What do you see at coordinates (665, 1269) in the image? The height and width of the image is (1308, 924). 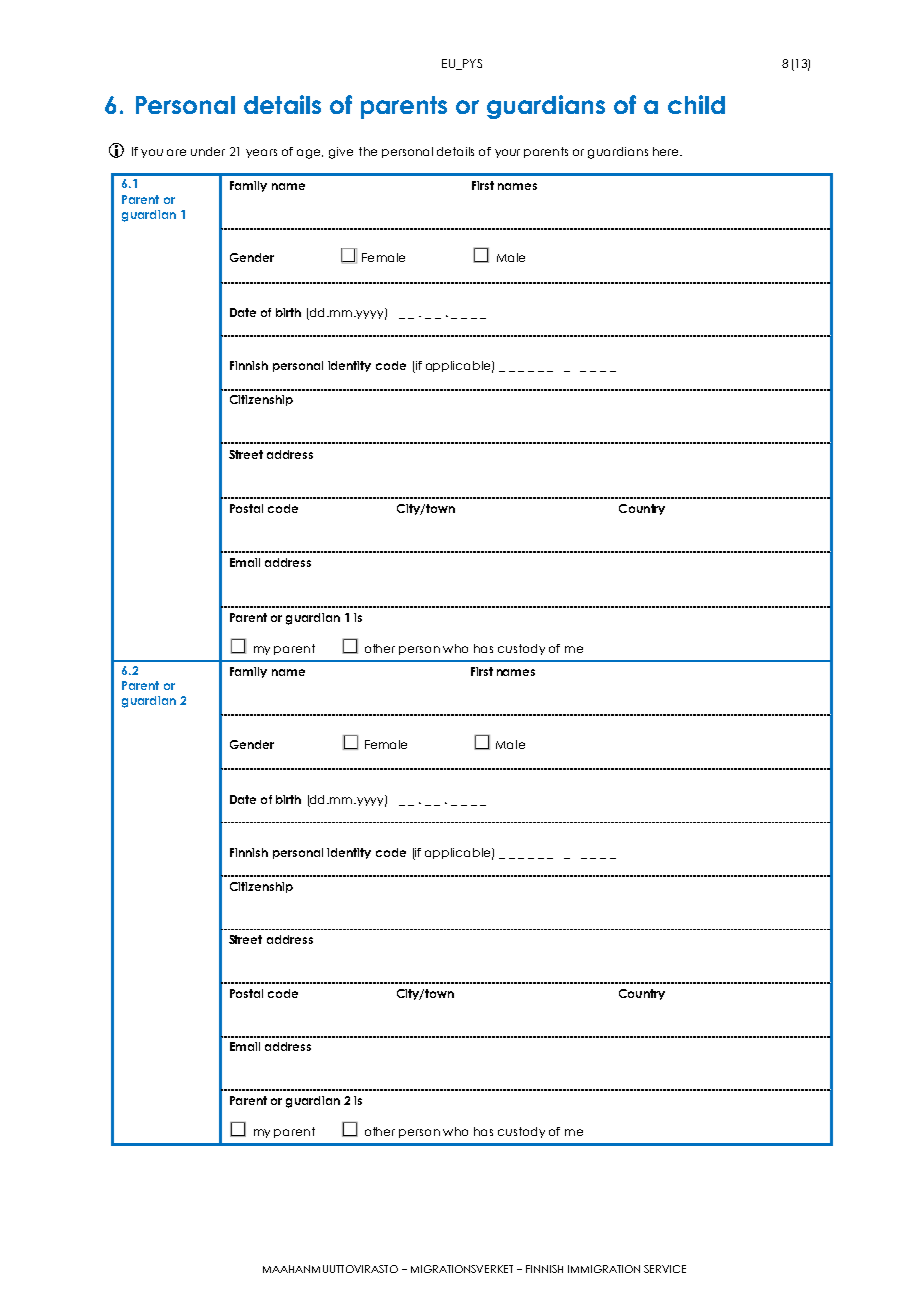 I see `SERVICE` at bounding box center [665, 1269].
